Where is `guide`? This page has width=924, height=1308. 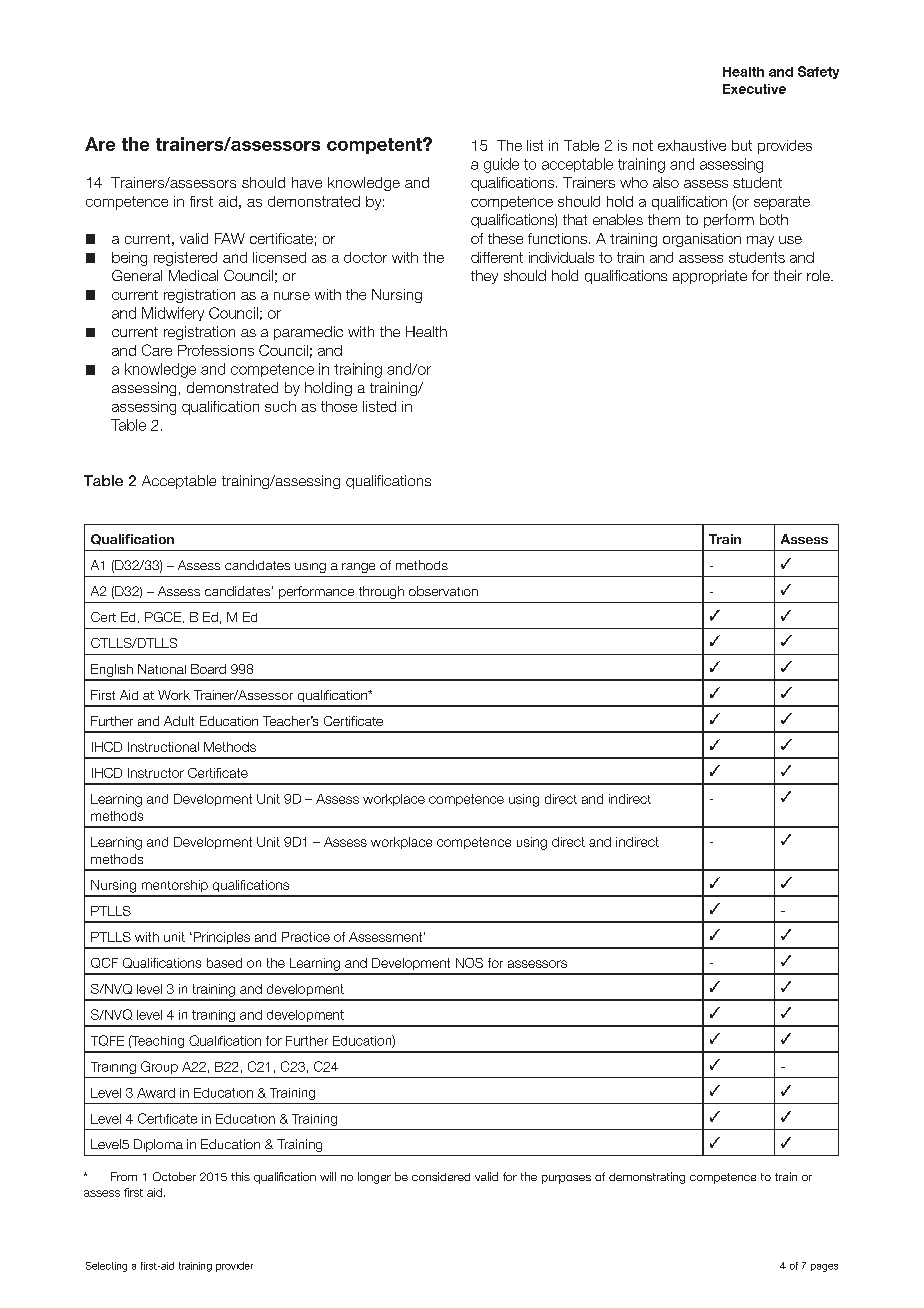
guide is located at coordinates (501, 165).
